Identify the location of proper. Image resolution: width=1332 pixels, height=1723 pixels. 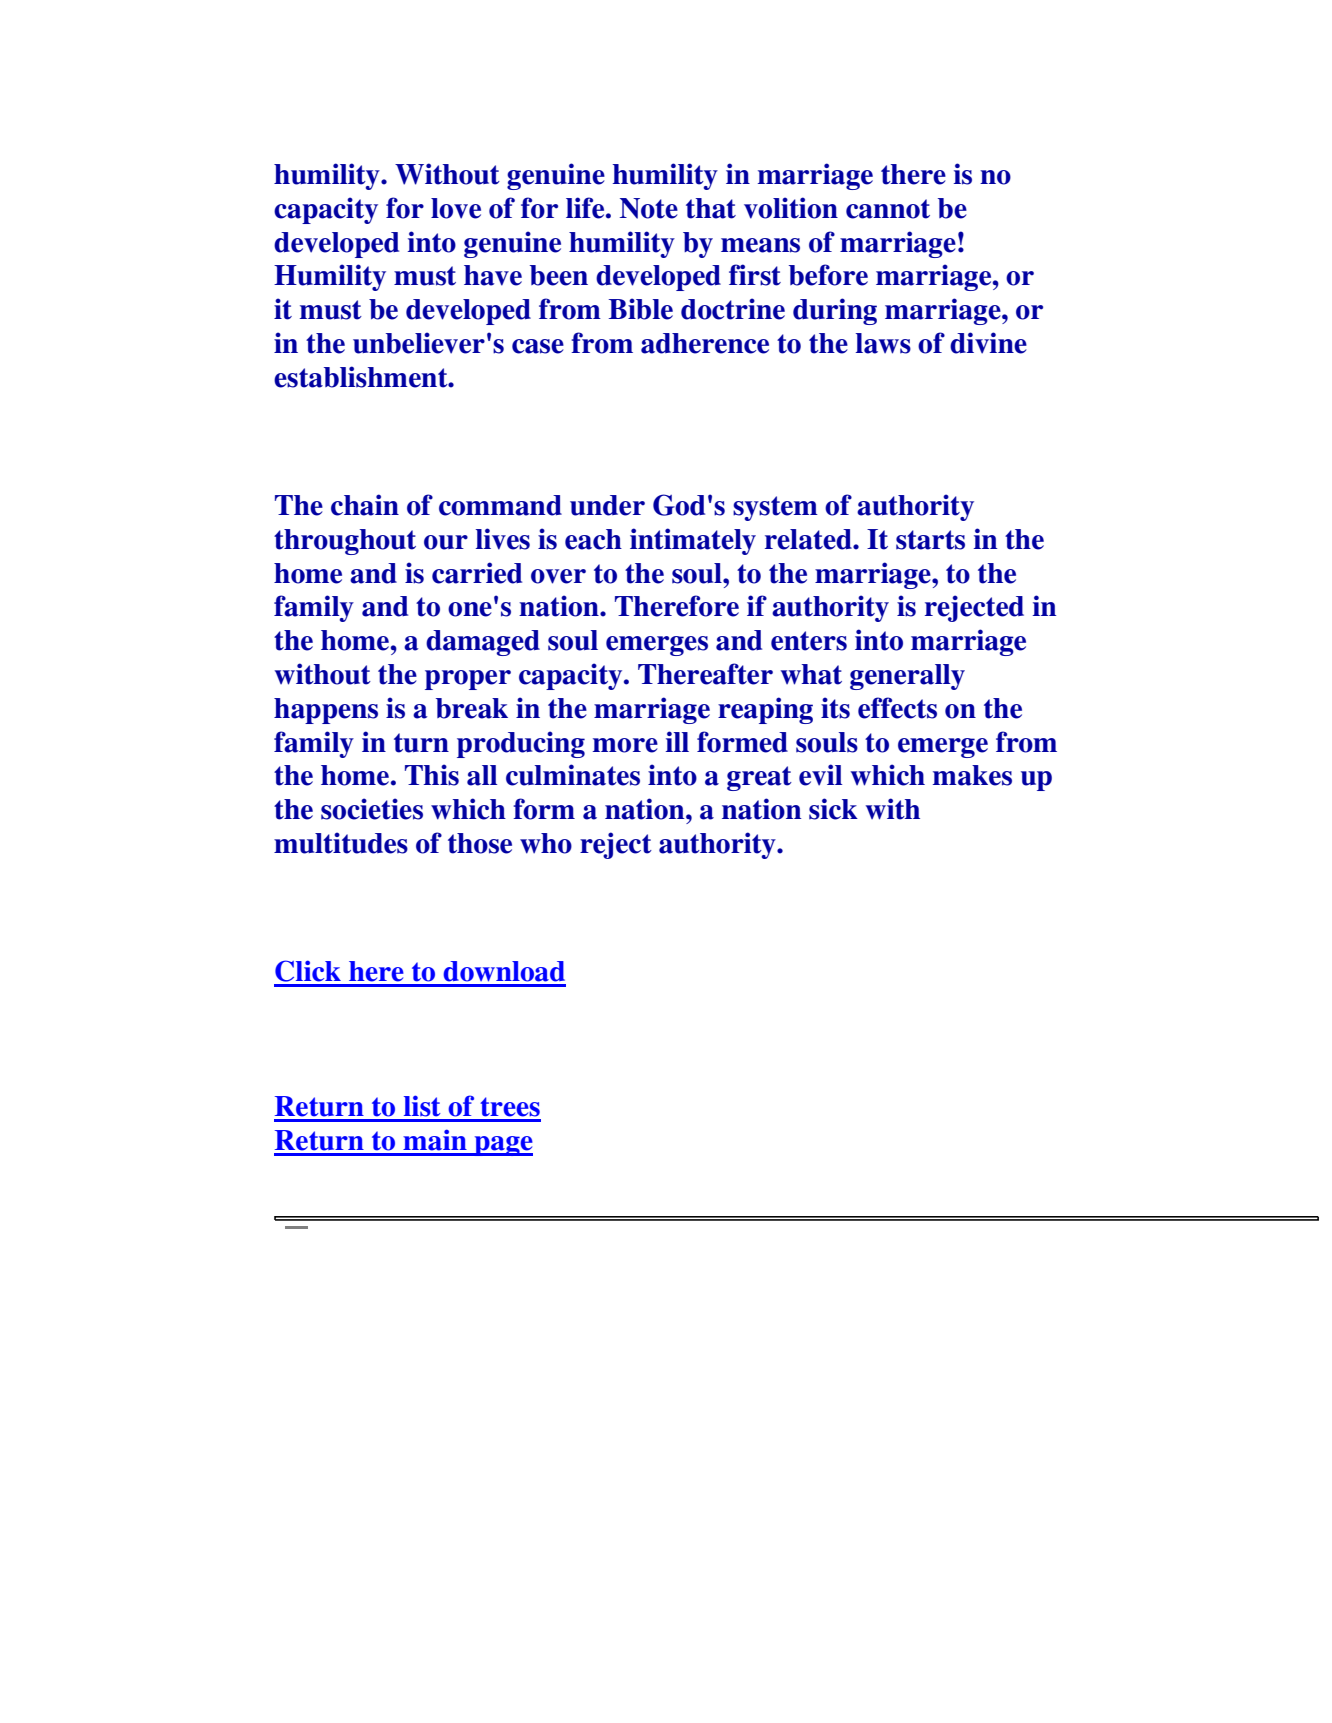
(468, 680).
